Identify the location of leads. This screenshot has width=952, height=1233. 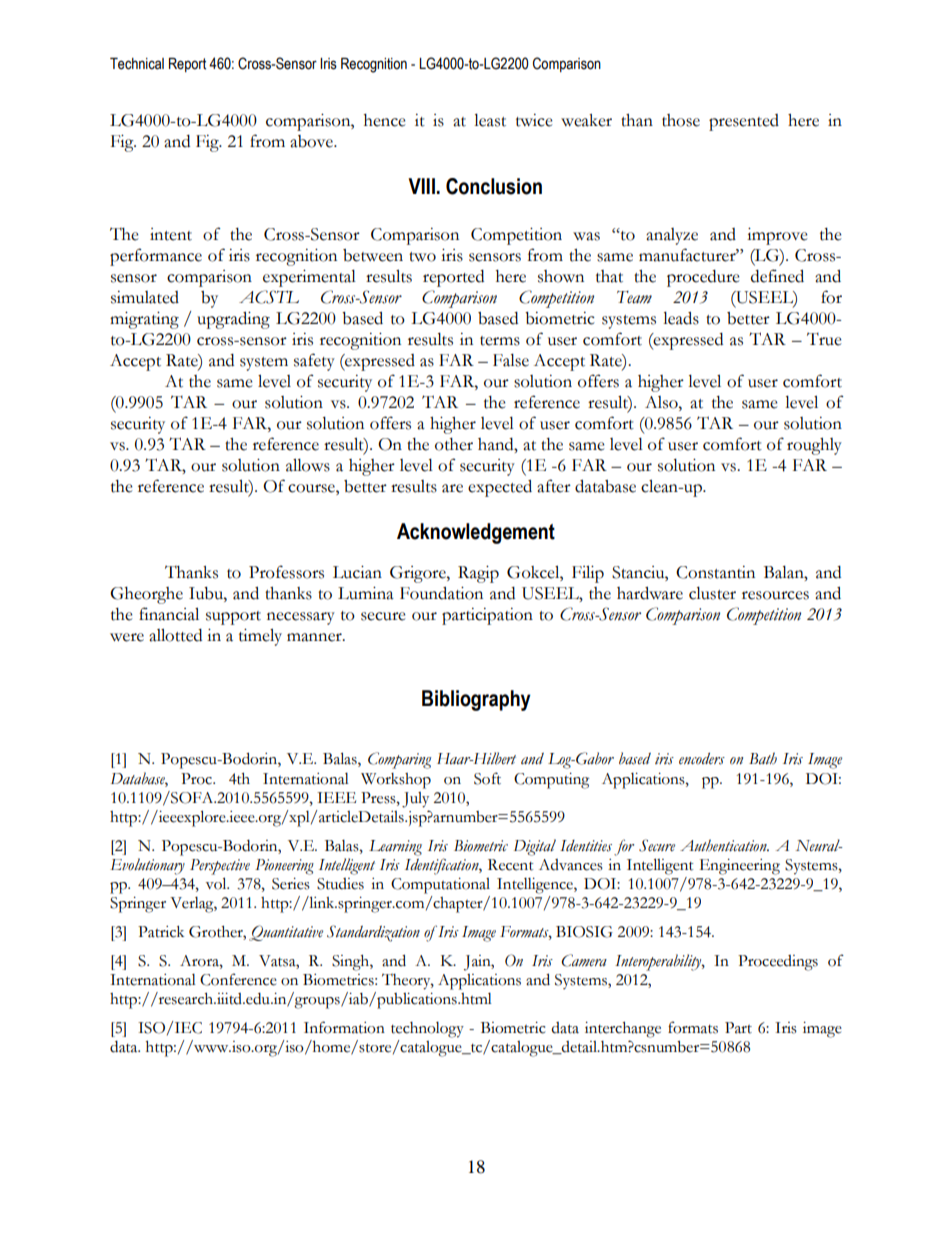
(681, 318).
